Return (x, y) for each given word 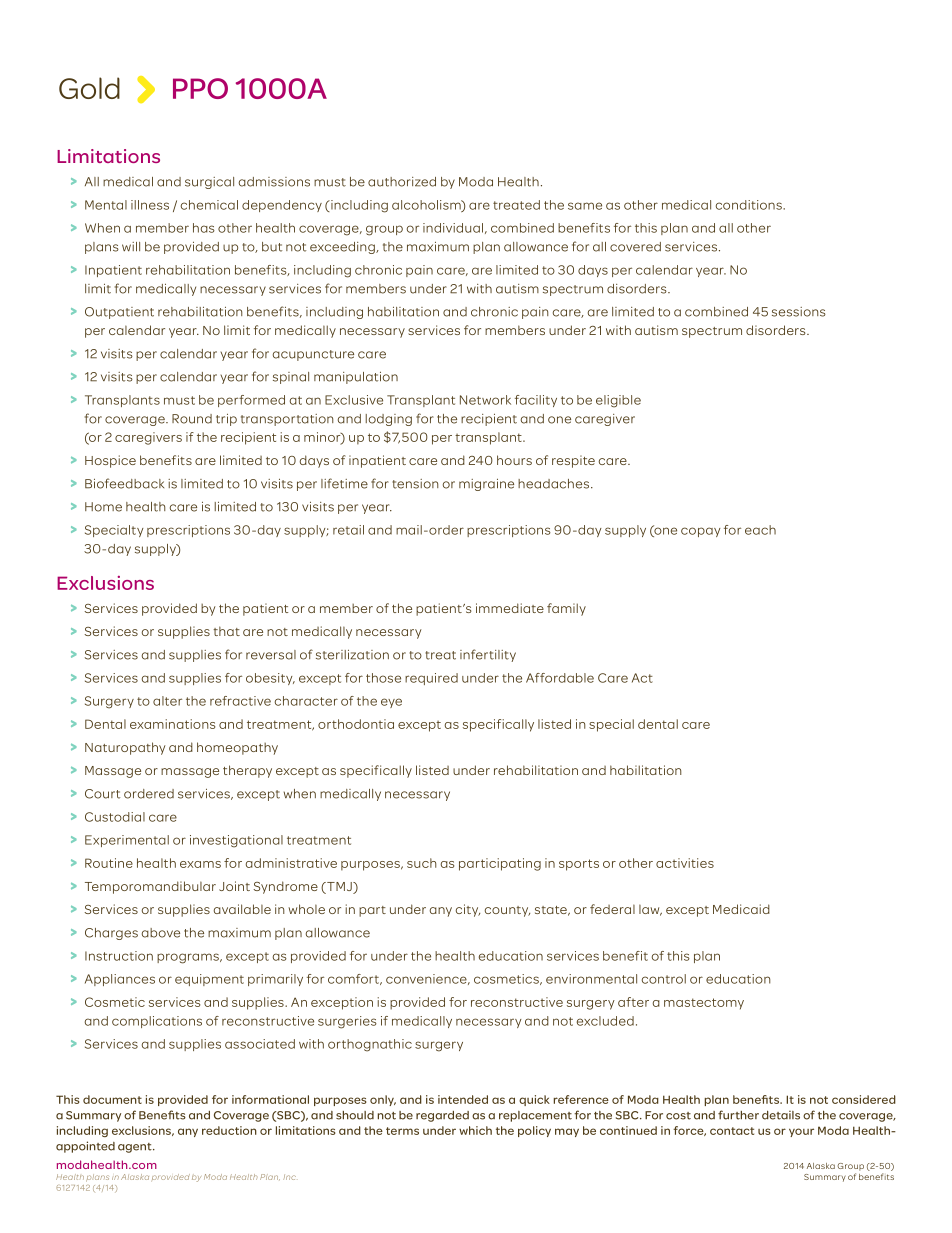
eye (391, 703)
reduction (229, 1130)
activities (685, 863)
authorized (402, 182)
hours (514, 460)
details (781, 1115)
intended (463, 1099)
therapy (247, 771)
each (760, 530)
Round (192, 419)
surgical (209, 183)
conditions (750, 205)
